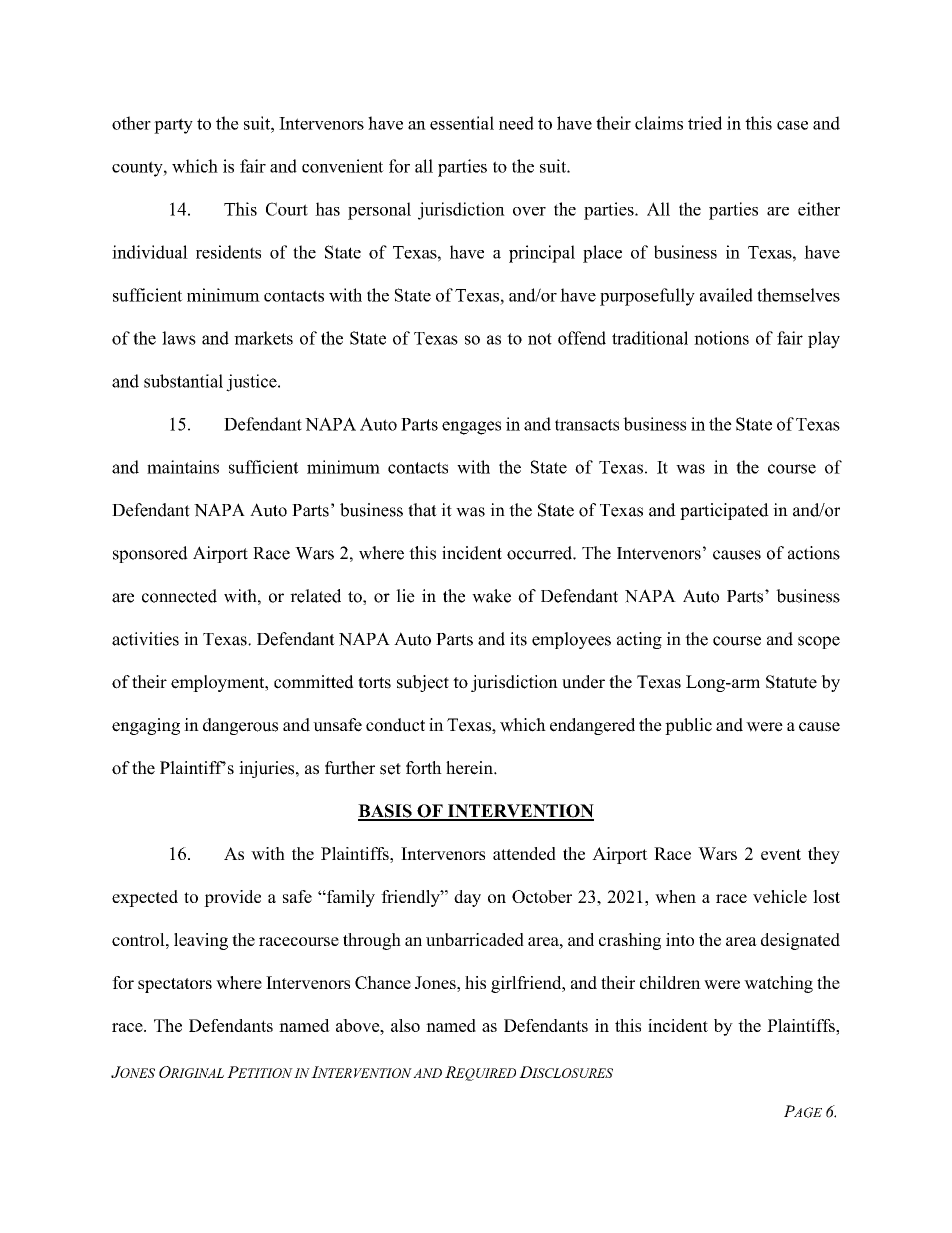 The image size is (952, 1233). What do you see at coordinates (462, 123) in the image?
I see `essential` at bounding box center [462, 123].
